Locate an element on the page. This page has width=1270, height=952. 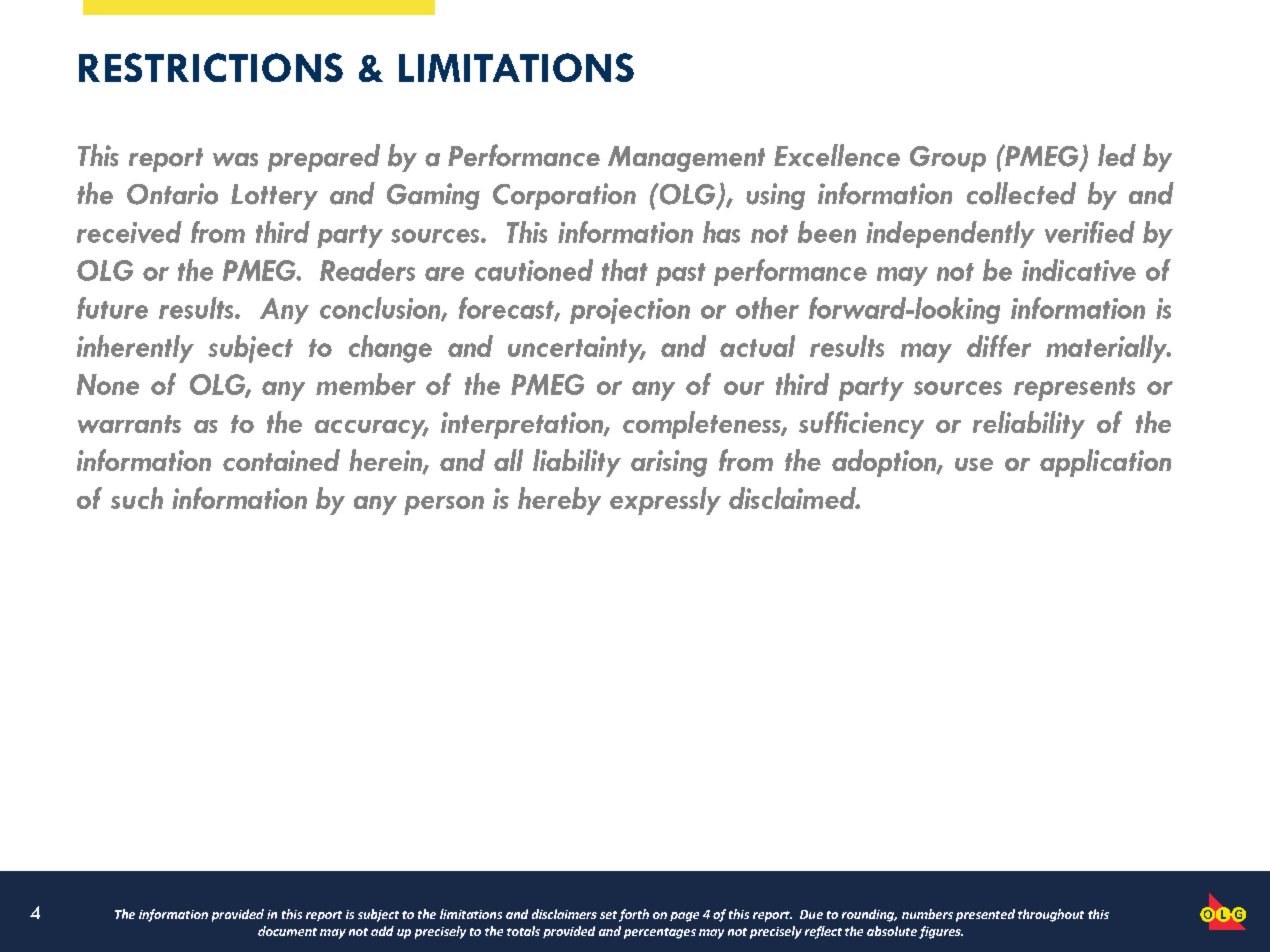
hereby is located at coordinates (559, 501).
